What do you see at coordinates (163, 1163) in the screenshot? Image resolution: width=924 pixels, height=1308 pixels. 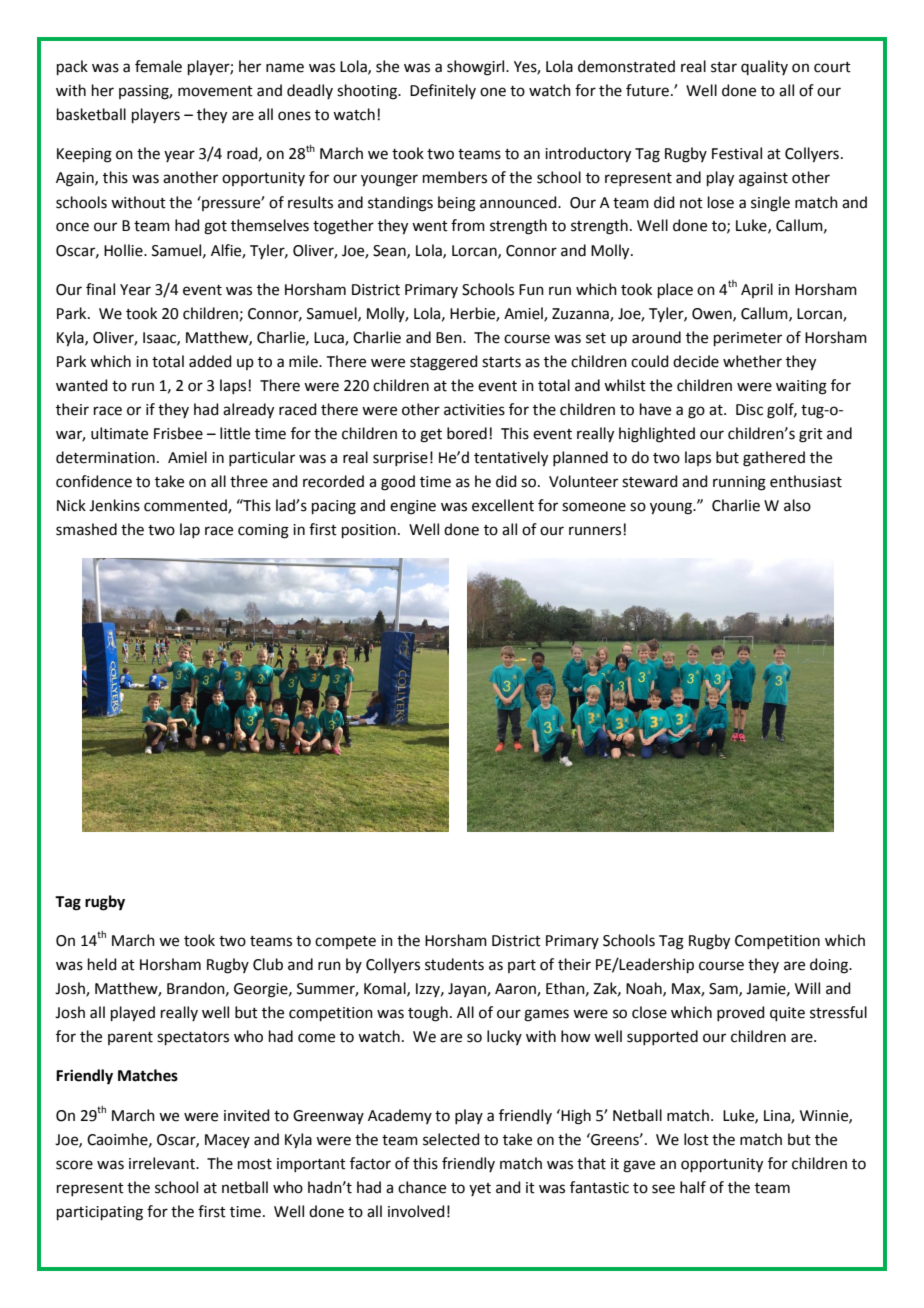 I see `irrelevant` at bounding box center [163, 1163].
